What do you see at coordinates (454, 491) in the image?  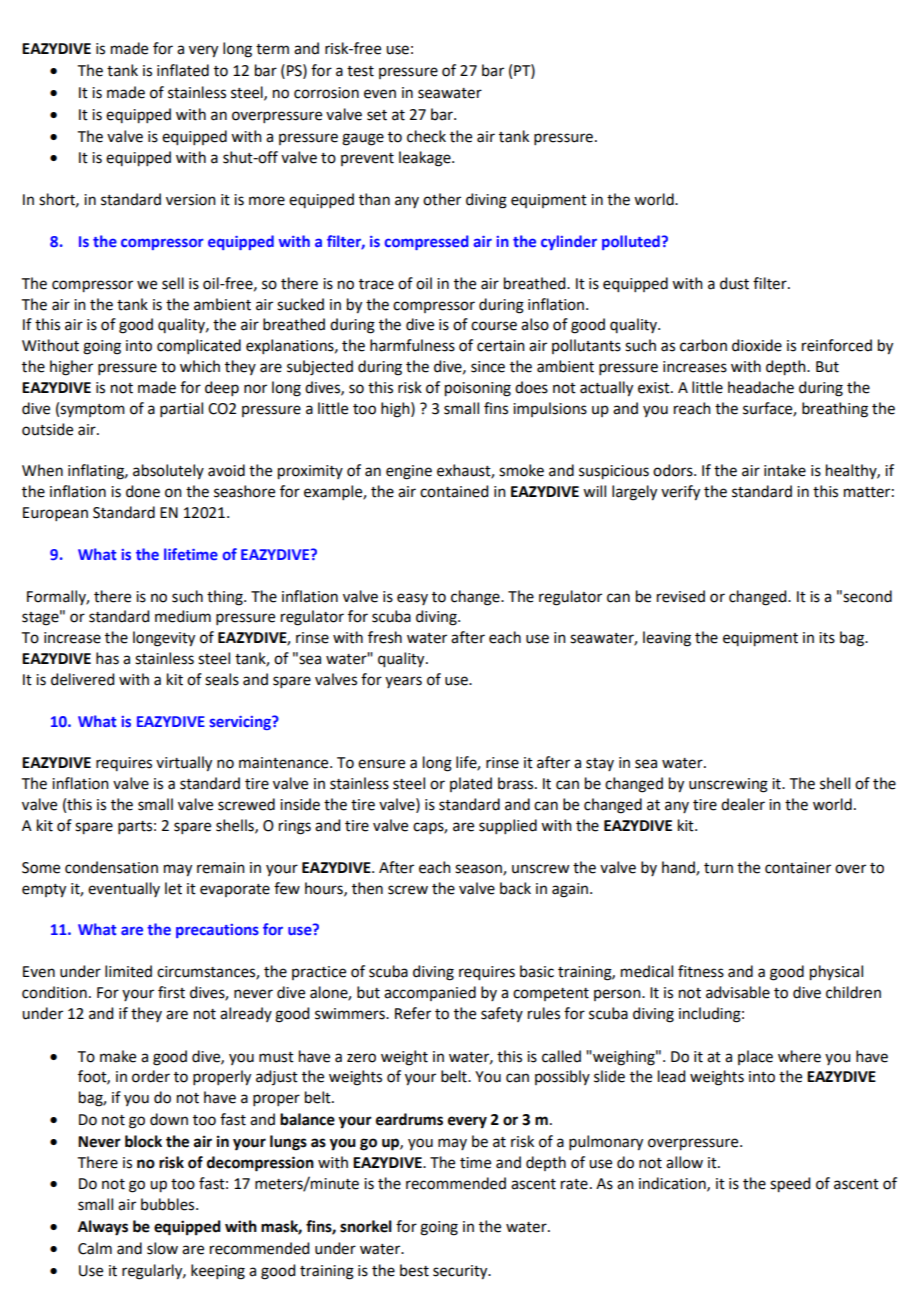 I see `contained` at bounding box center [454, 491].
